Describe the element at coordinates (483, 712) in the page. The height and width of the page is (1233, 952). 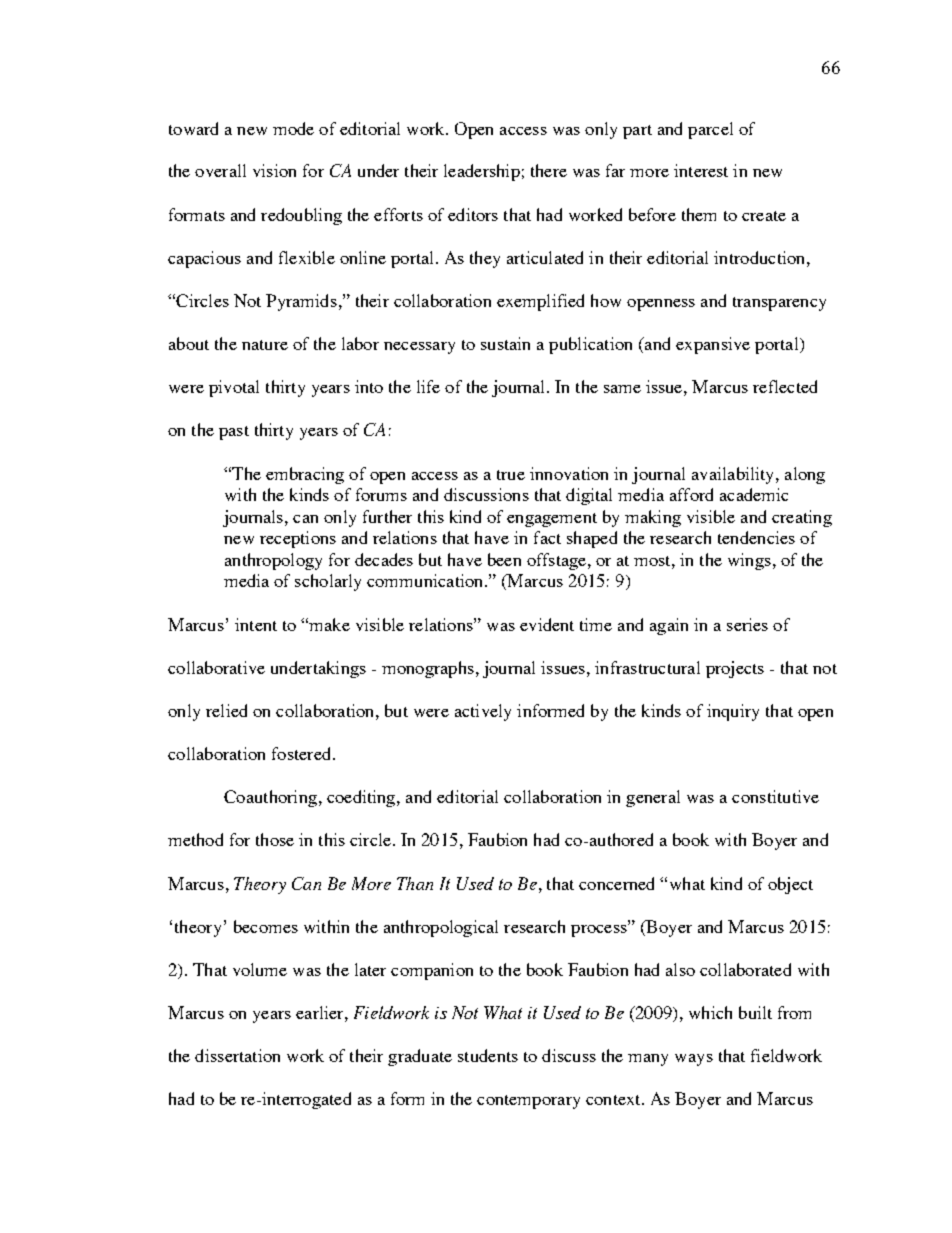
I see `actively` at that location.
